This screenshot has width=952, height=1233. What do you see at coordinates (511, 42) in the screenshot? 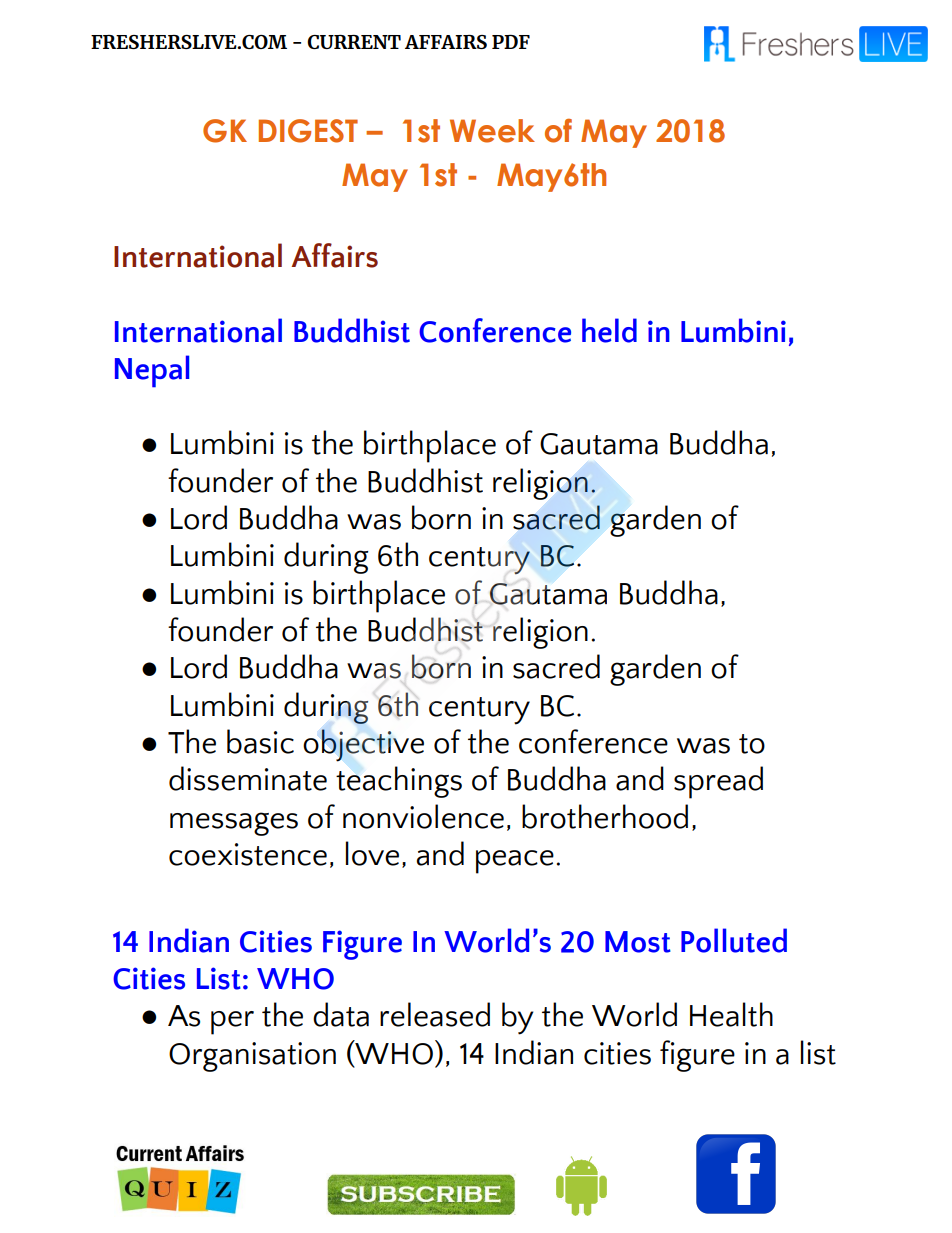
I see `PDF` at bounding box center [511, 42].
